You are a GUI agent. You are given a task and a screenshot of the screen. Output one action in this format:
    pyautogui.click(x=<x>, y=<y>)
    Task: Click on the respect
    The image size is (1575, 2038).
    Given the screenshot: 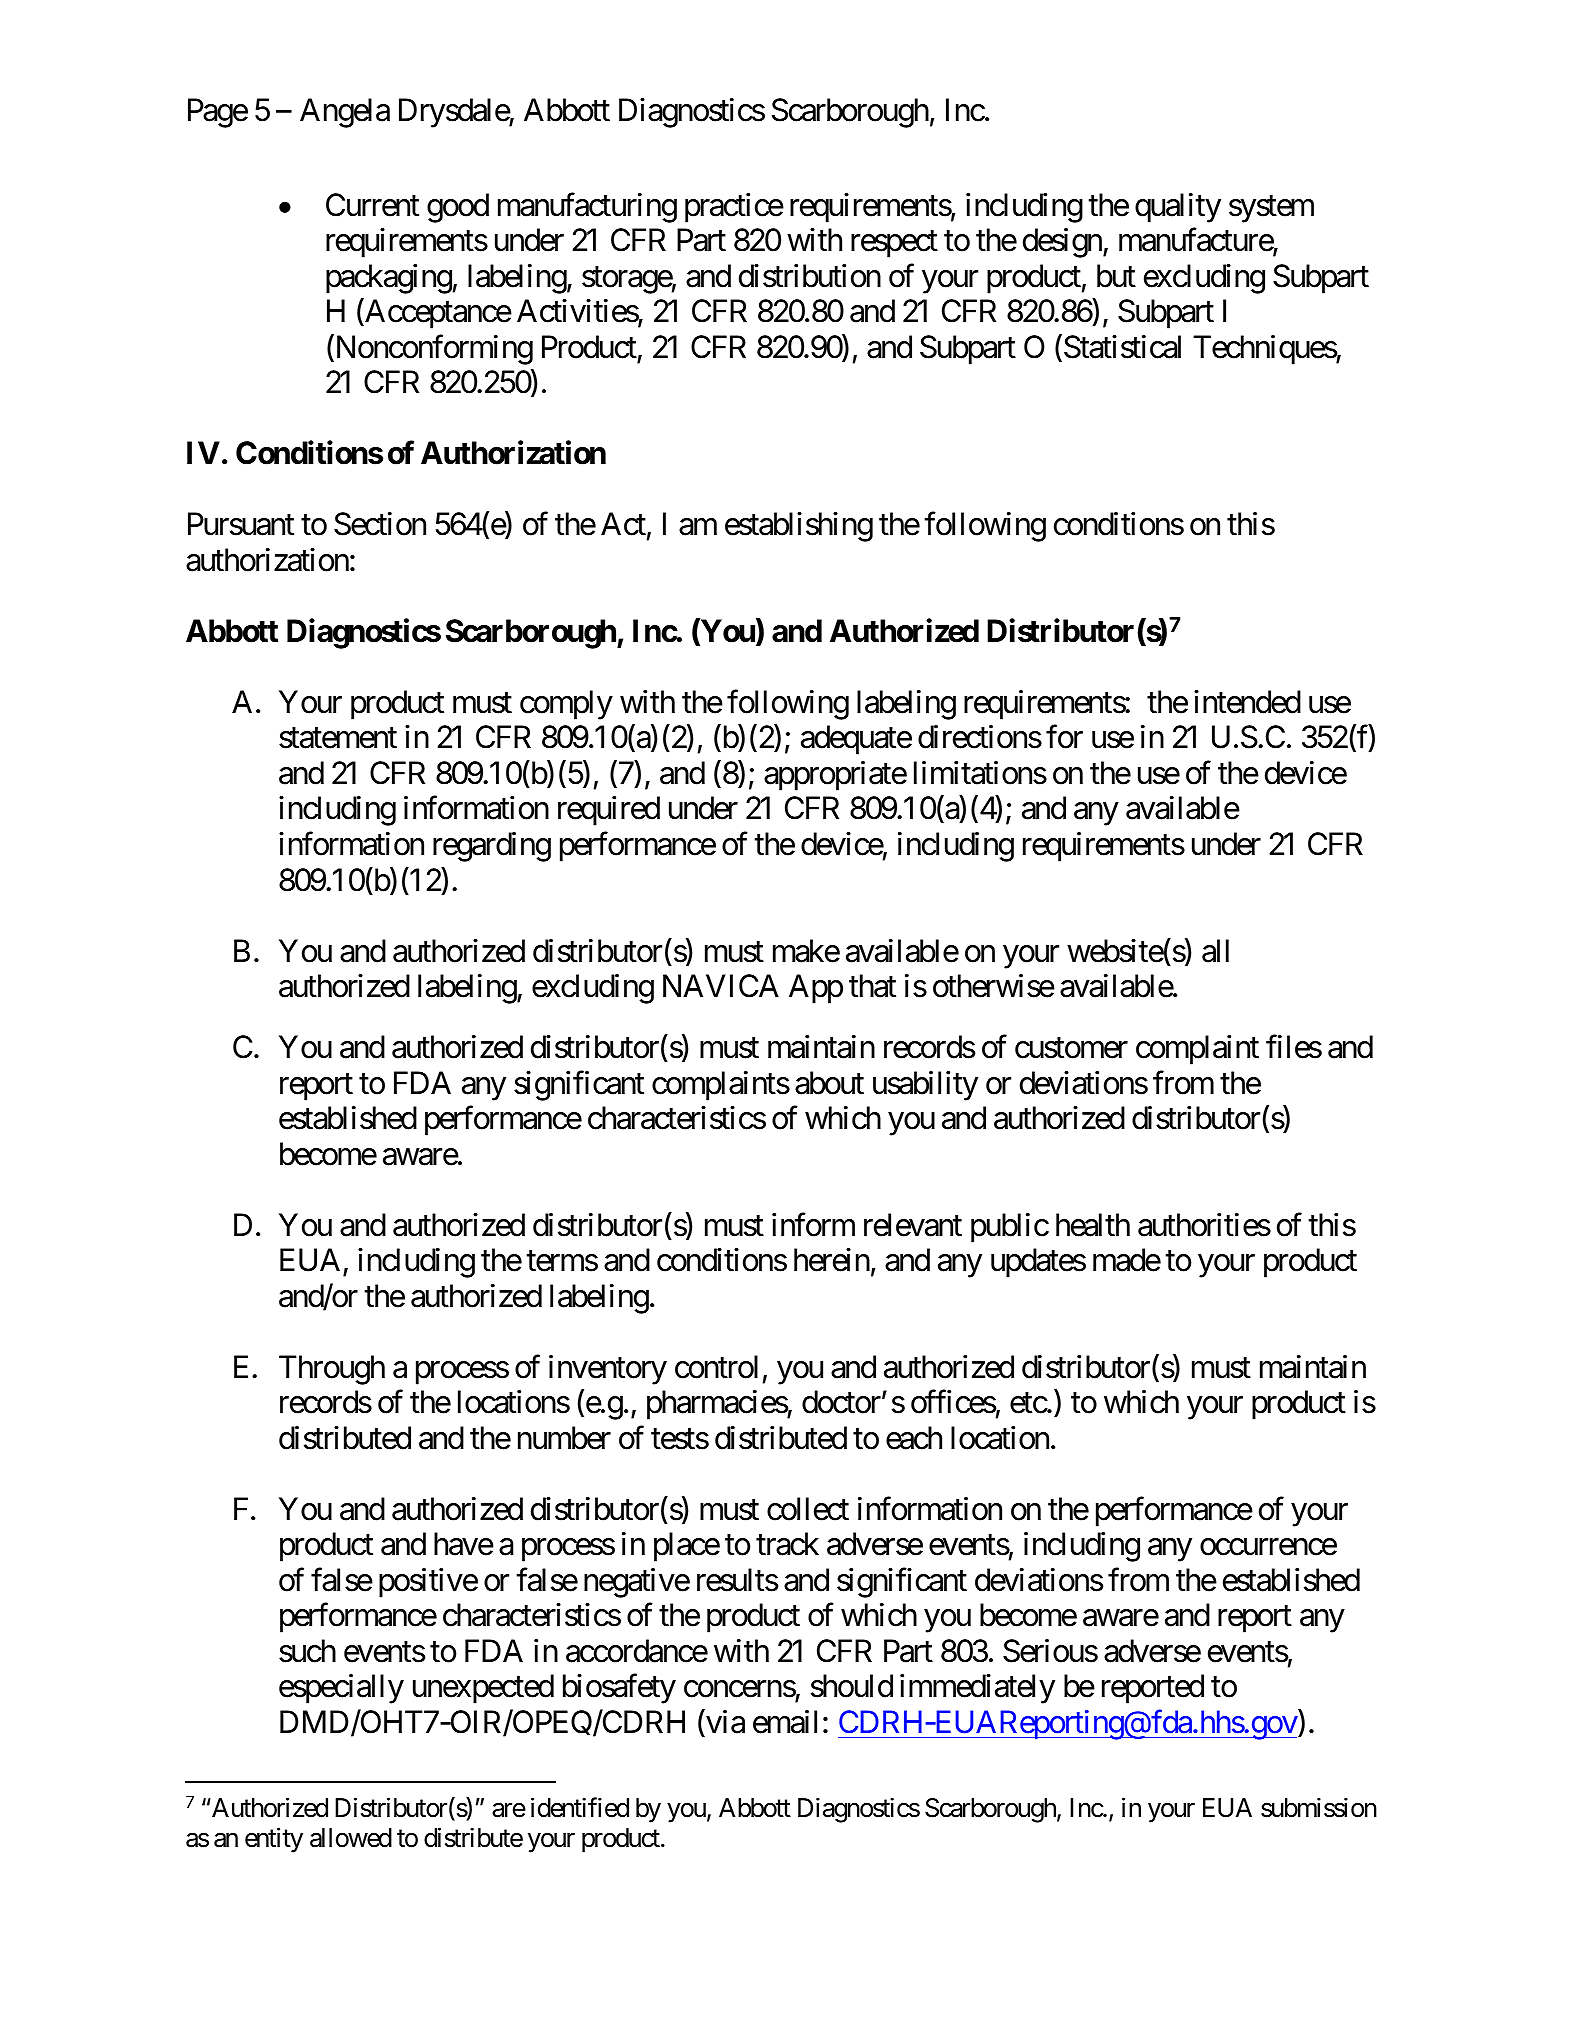 What is the action you would take?
    pyautogui.click(x=894, y=244)
